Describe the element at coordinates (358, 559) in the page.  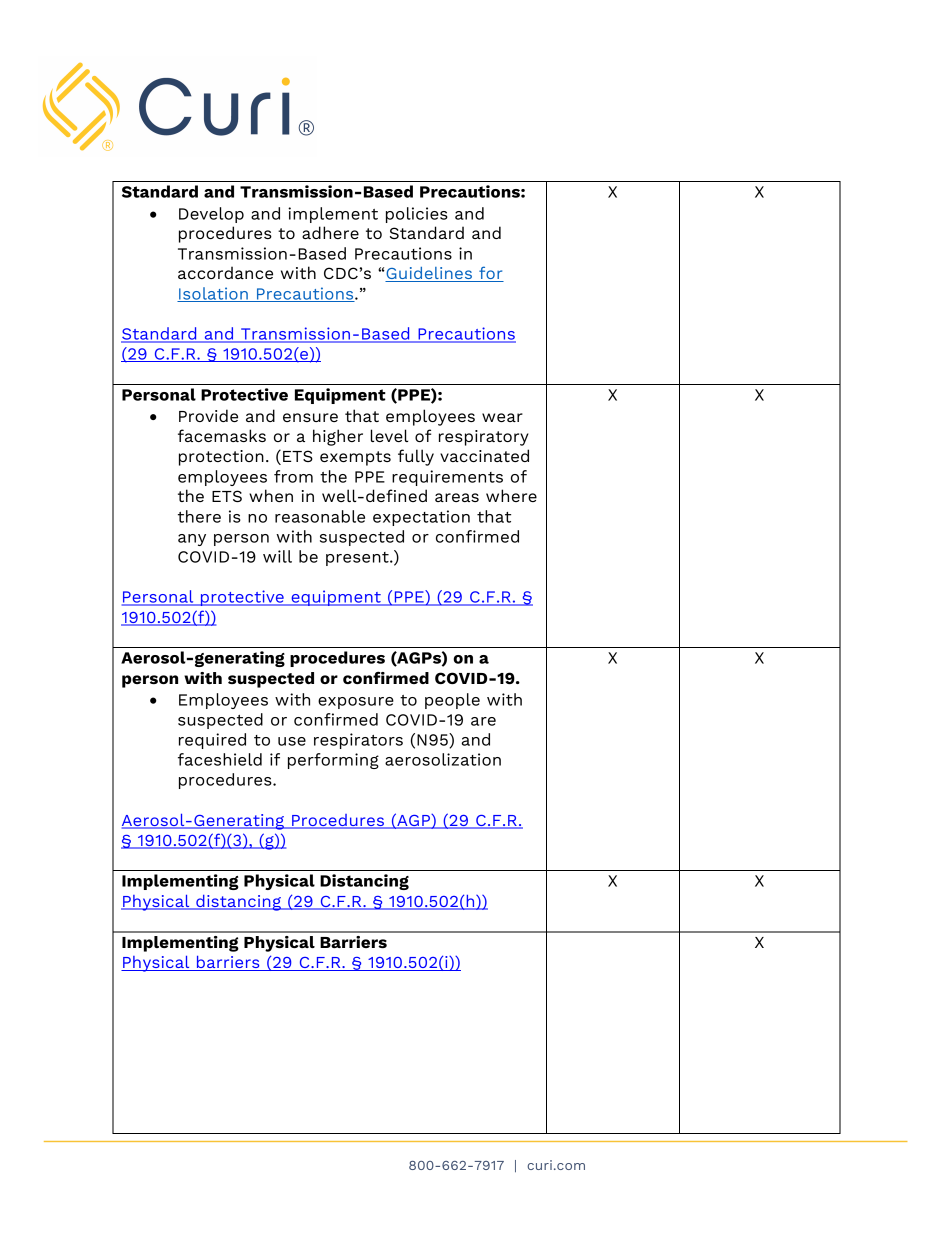
I see `present` at that location.
